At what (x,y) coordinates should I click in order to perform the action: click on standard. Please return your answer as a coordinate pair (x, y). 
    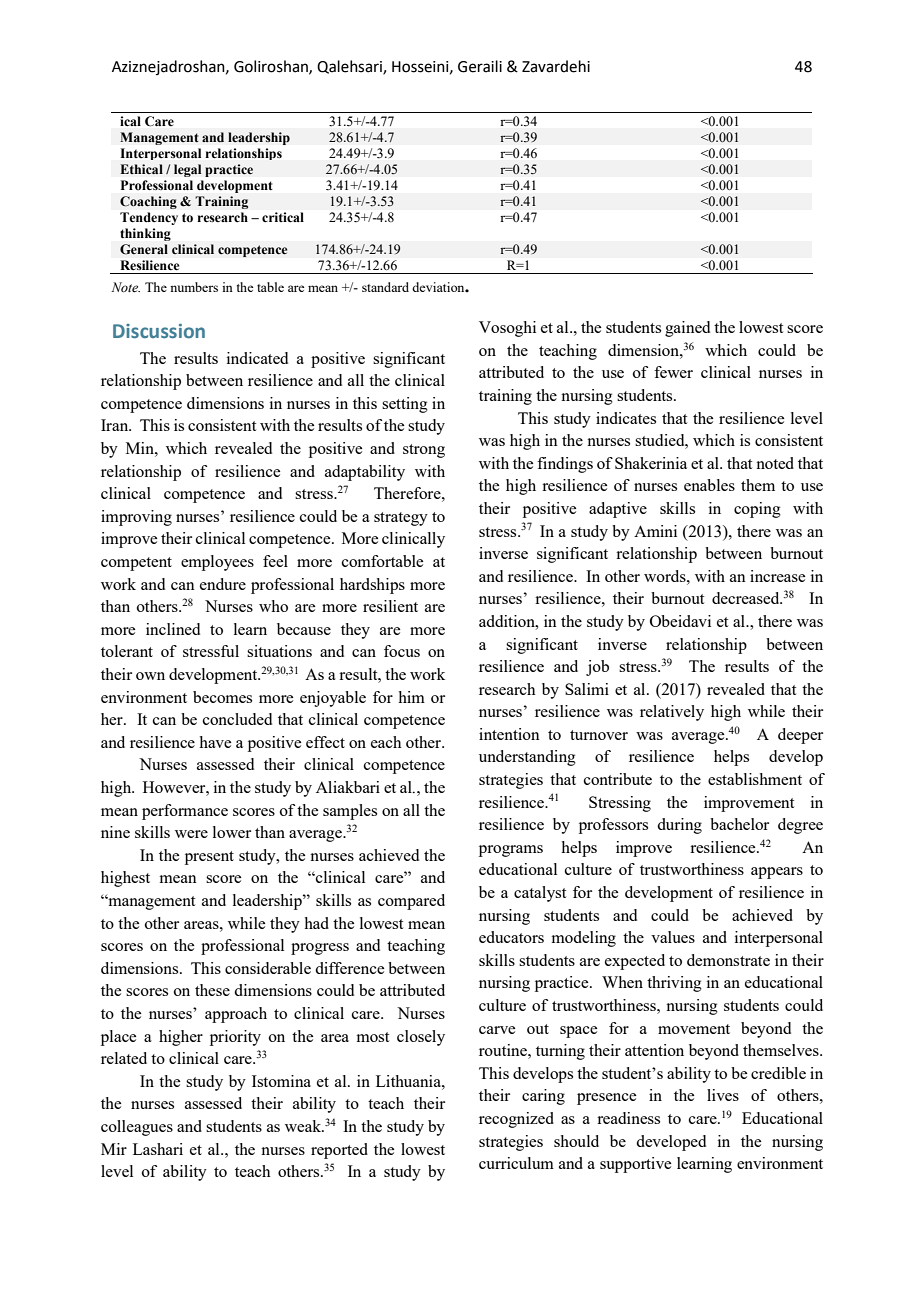
    Looking at the image, I should click on (385, 287).
